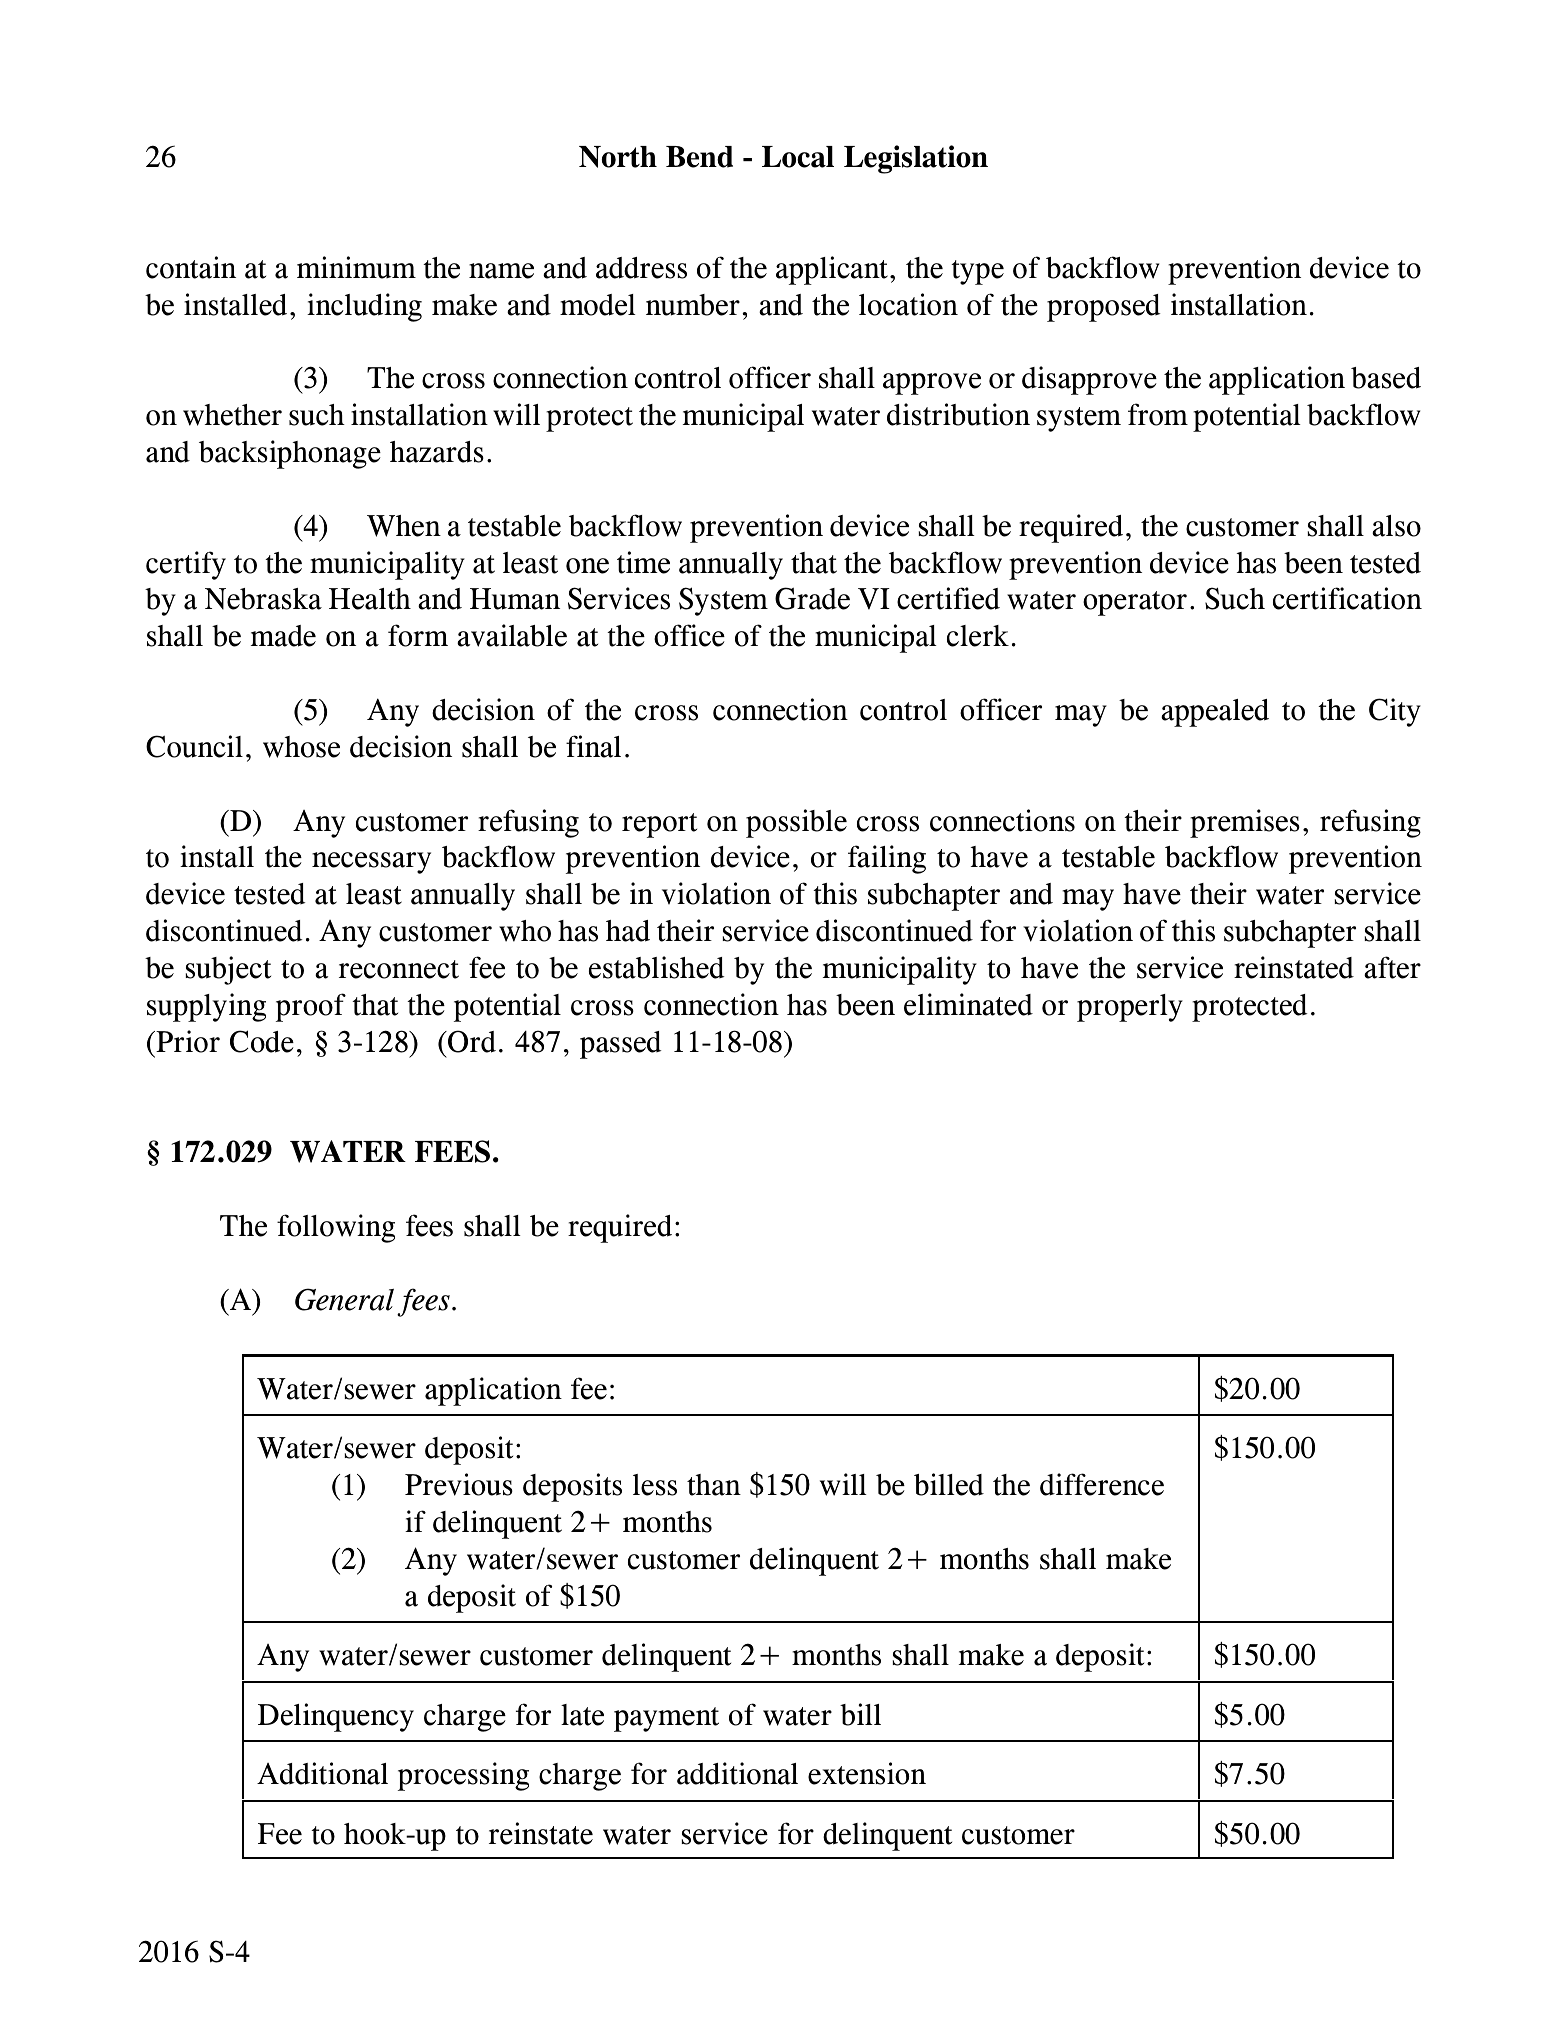 This screenshot has width=1567, height=2027. What do you see at coordinates (356, 267) in the screenshot?
I see `minimum` at bounding box center [356, 267].
